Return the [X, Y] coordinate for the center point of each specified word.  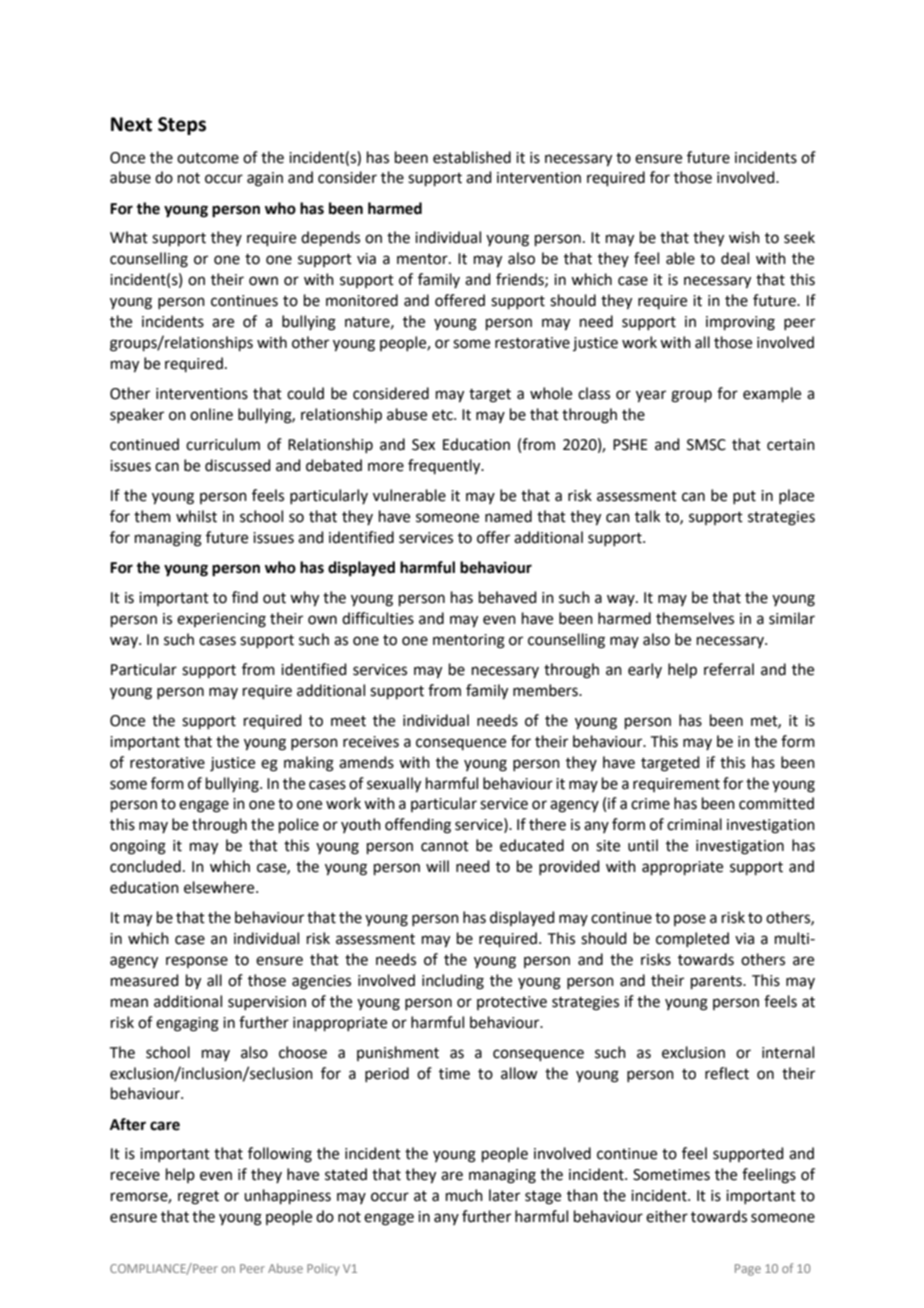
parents [717, 982]
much [464, 1195]
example [772, 394]
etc [443, 415]
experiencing [221, 620]
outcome [208, 158]
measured [145, 980]
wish [744, 237]
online [211, 414]
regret [198, 1198]
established [472, 157]
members [546, 690]
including [453, 982]
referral [729, 669]
